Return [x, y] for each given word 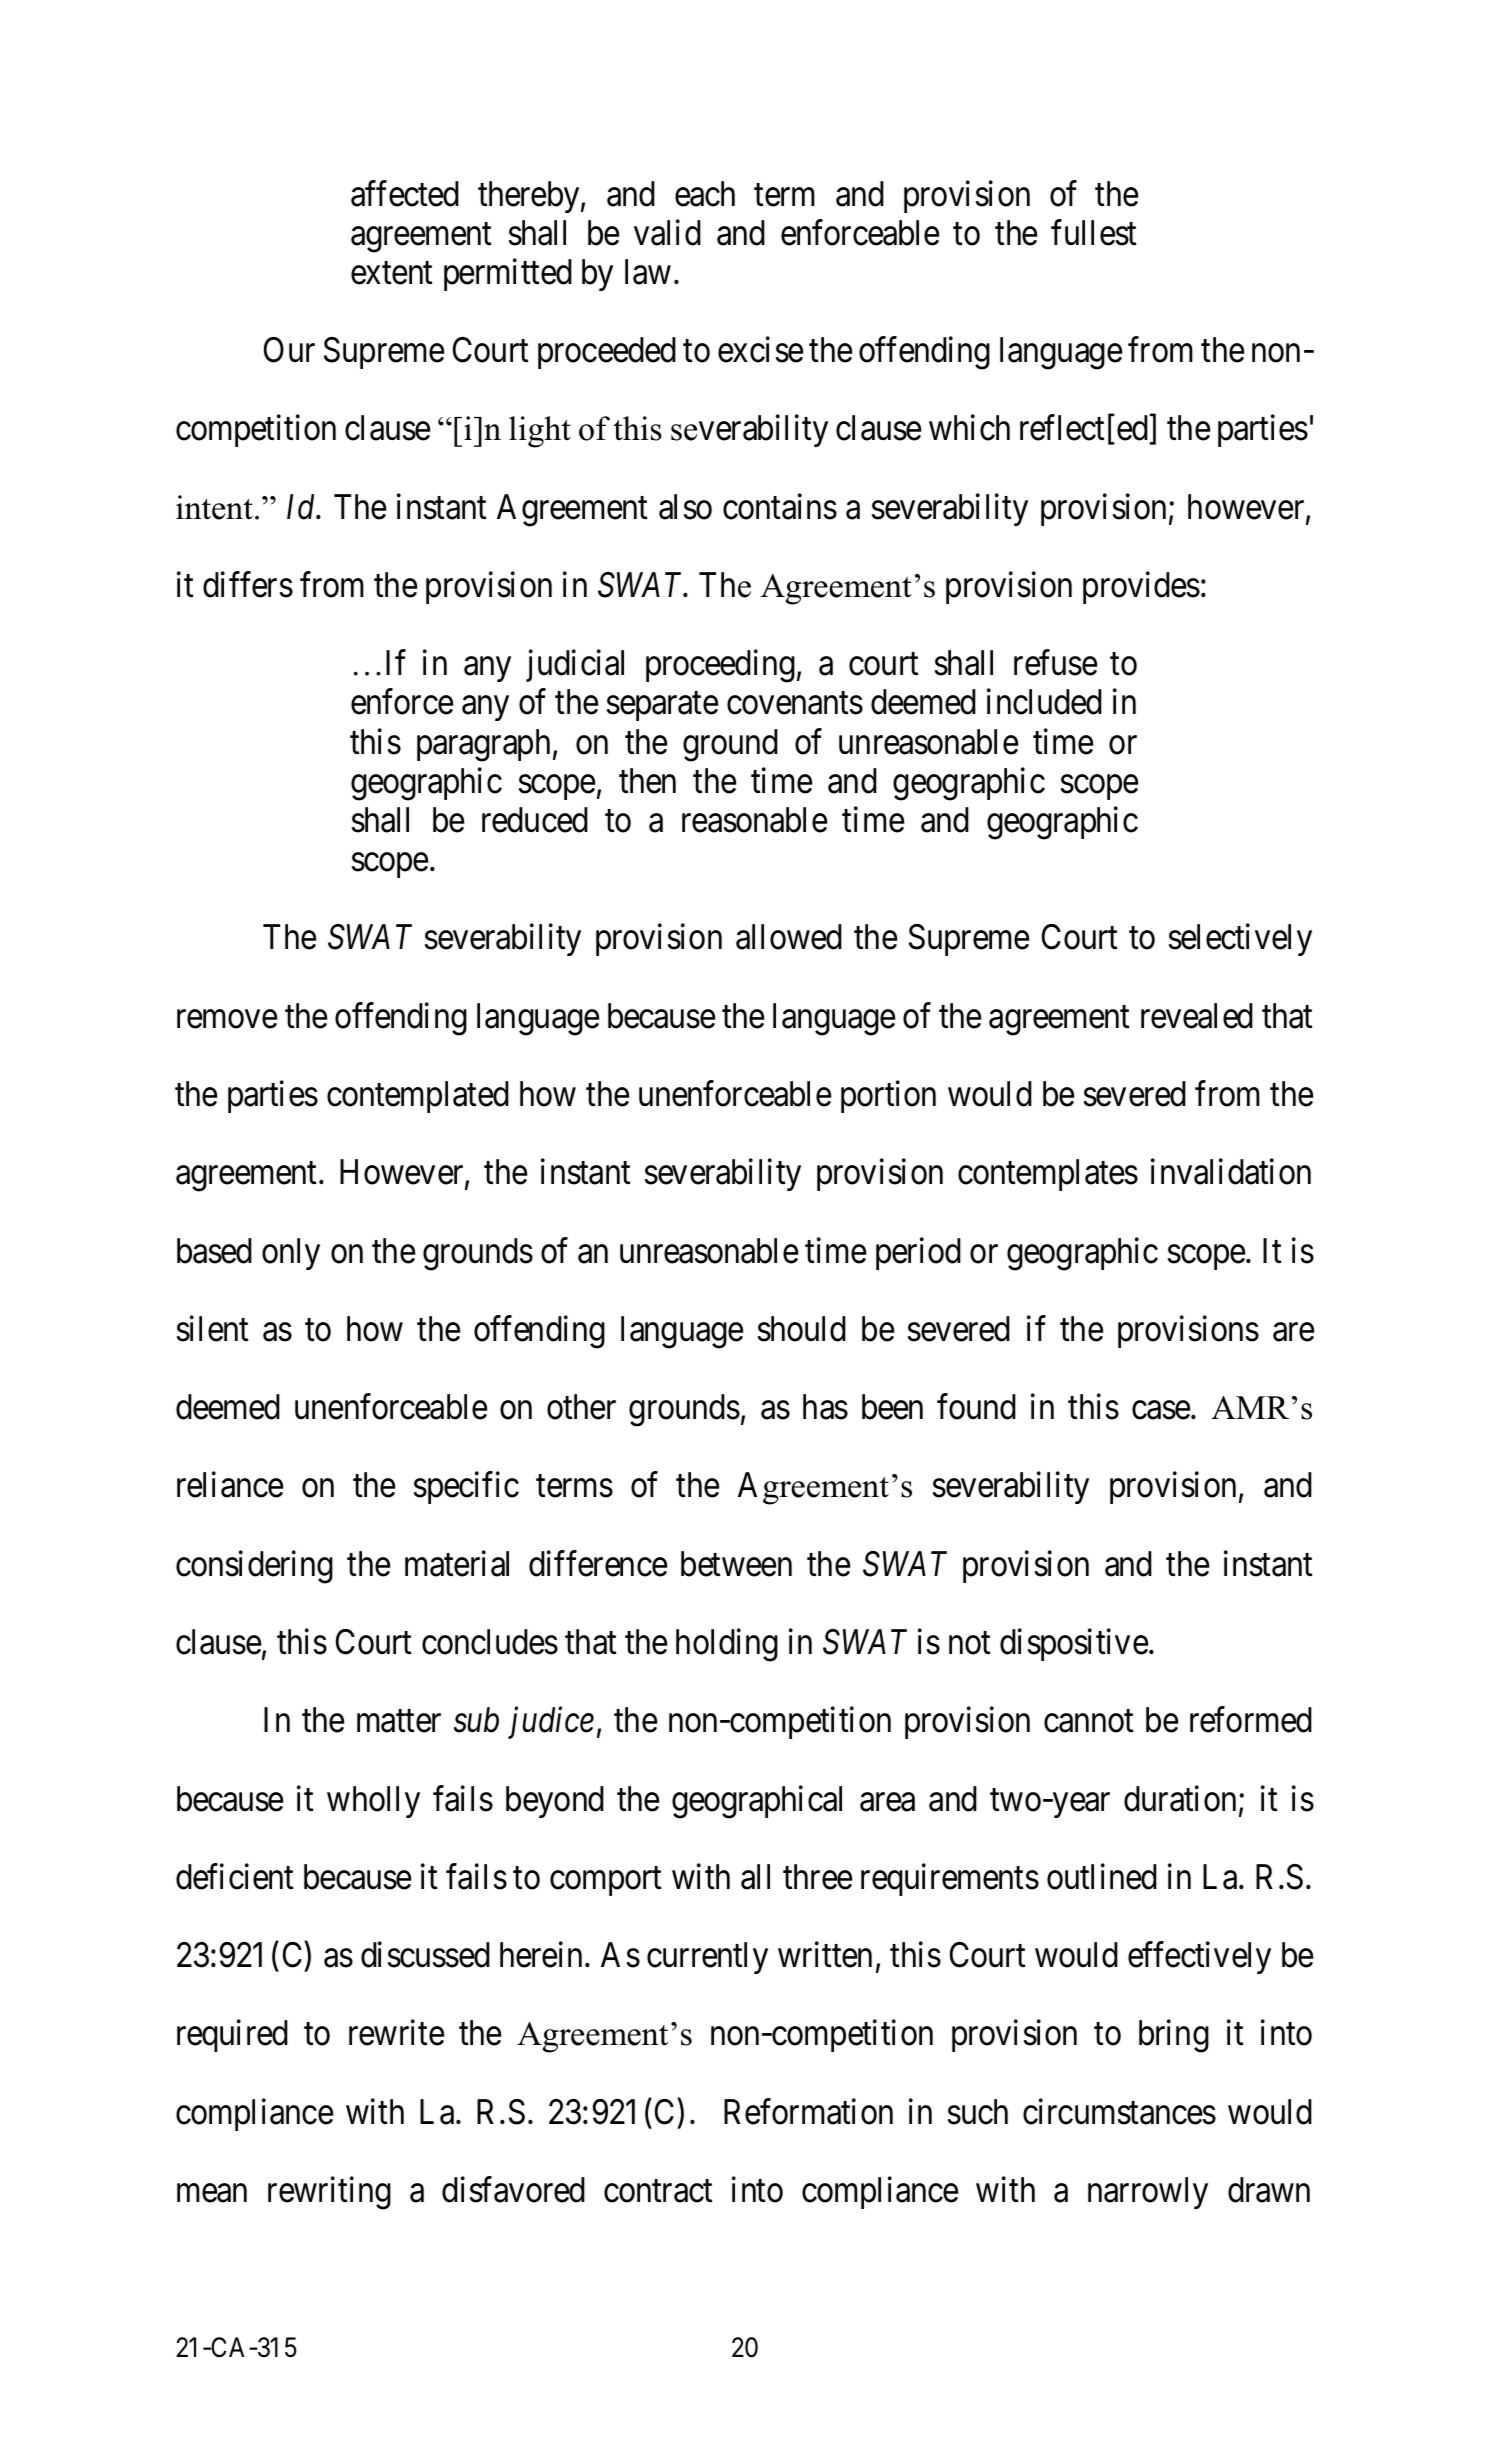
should [802, 1329]
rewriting [329, 2193]
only [291, 1254]
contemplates [1048, 1175]
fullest [1094, 232]
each [705, 194]
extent [392, 273]
